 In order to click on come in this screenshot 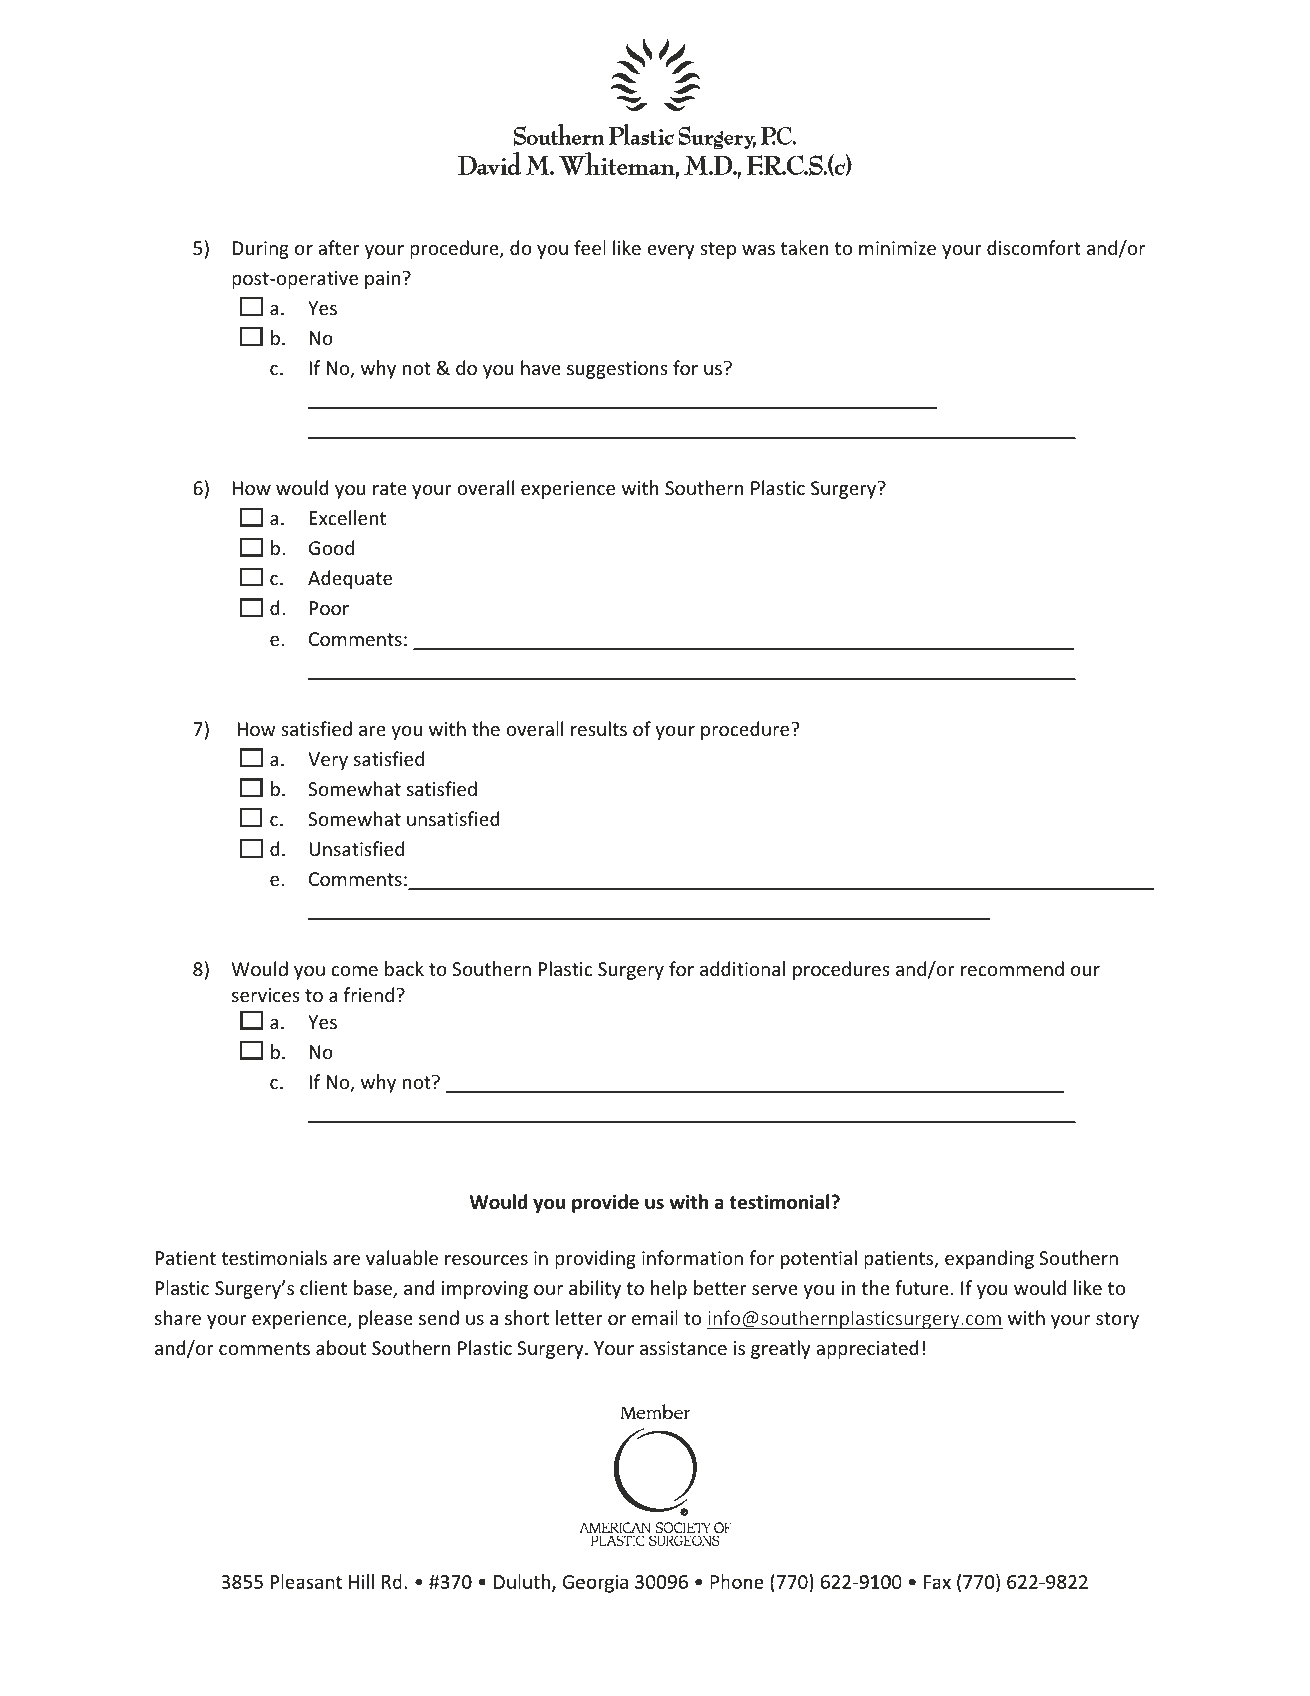, I will do `click(354, 971)`.
